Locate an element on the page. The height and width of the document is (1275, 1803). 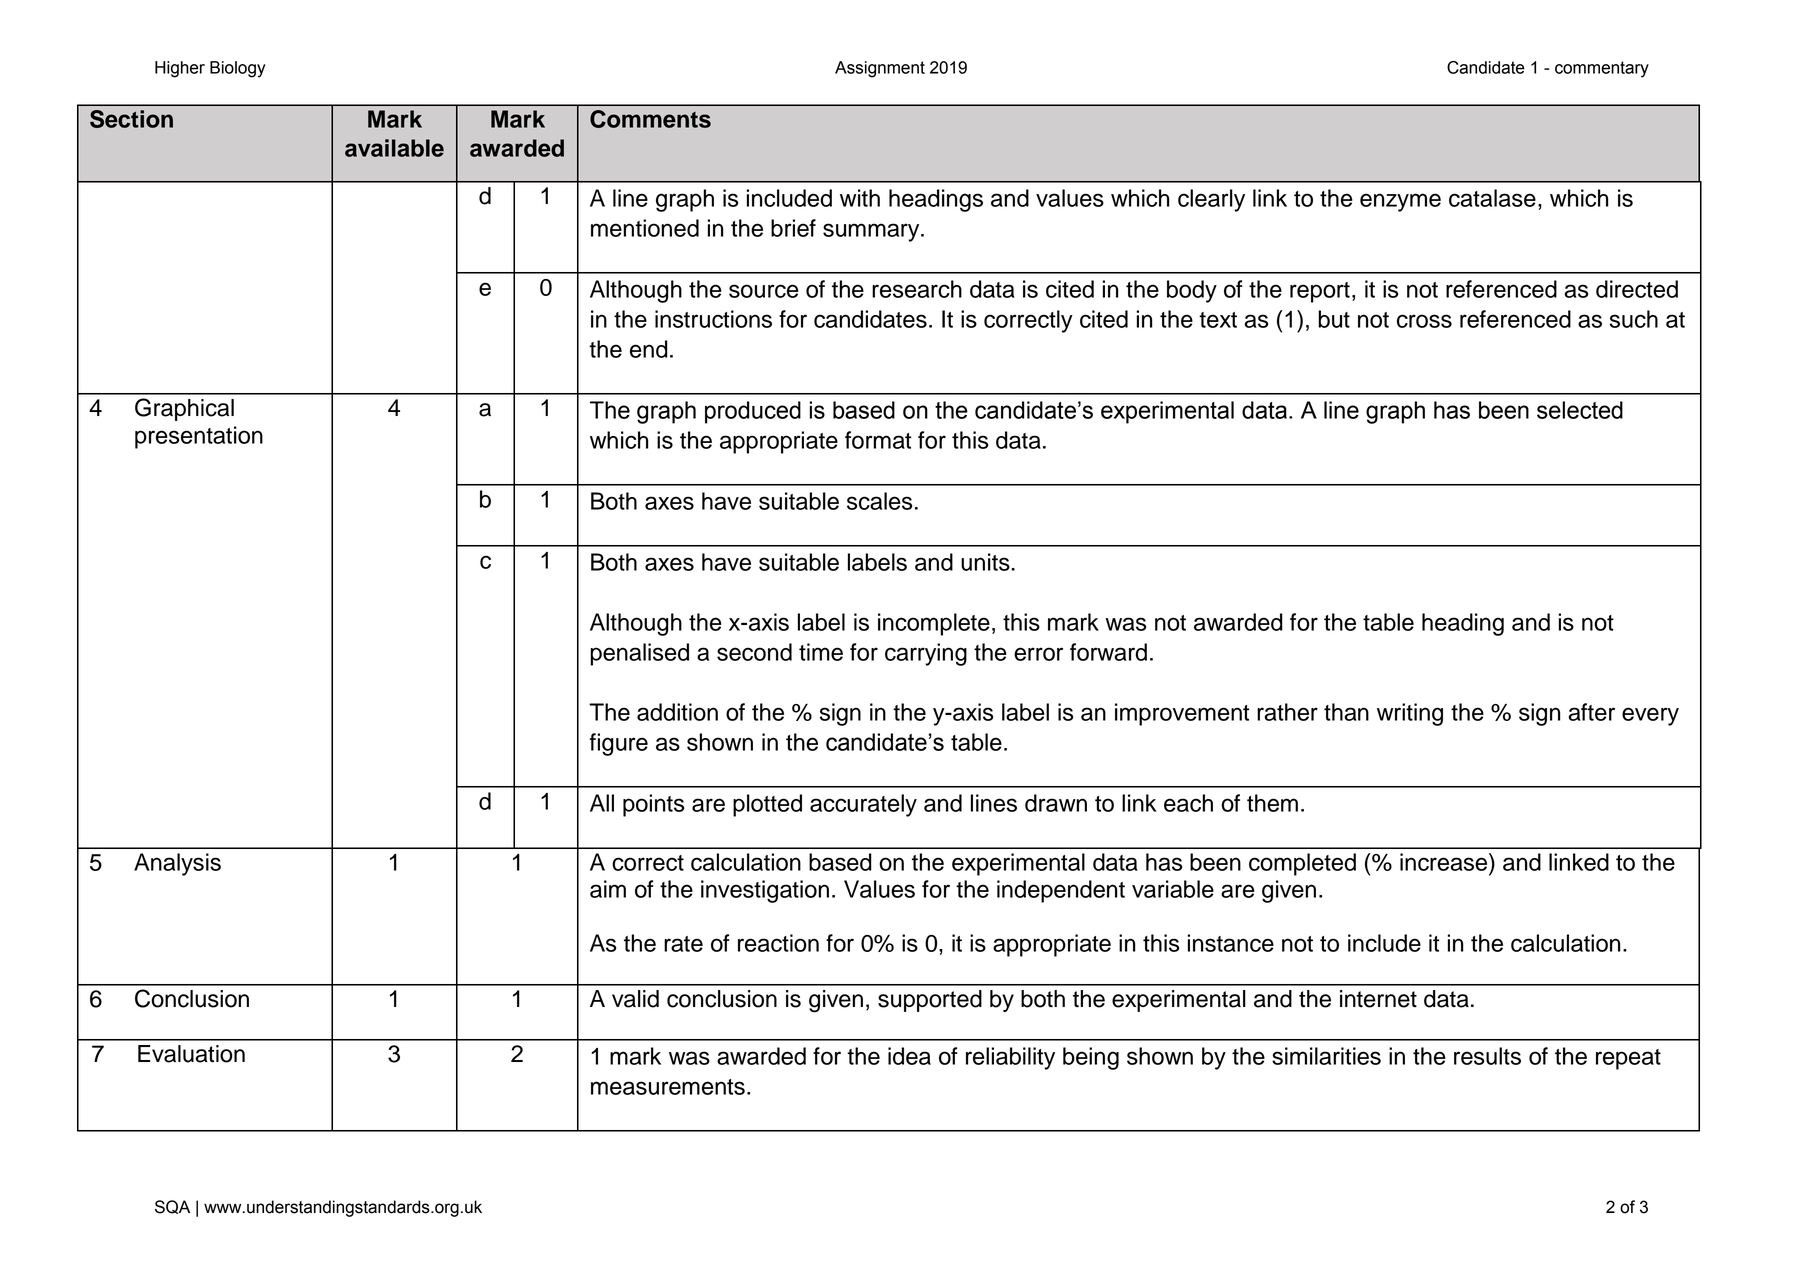
selected is located at coordinates (1580, 410).
